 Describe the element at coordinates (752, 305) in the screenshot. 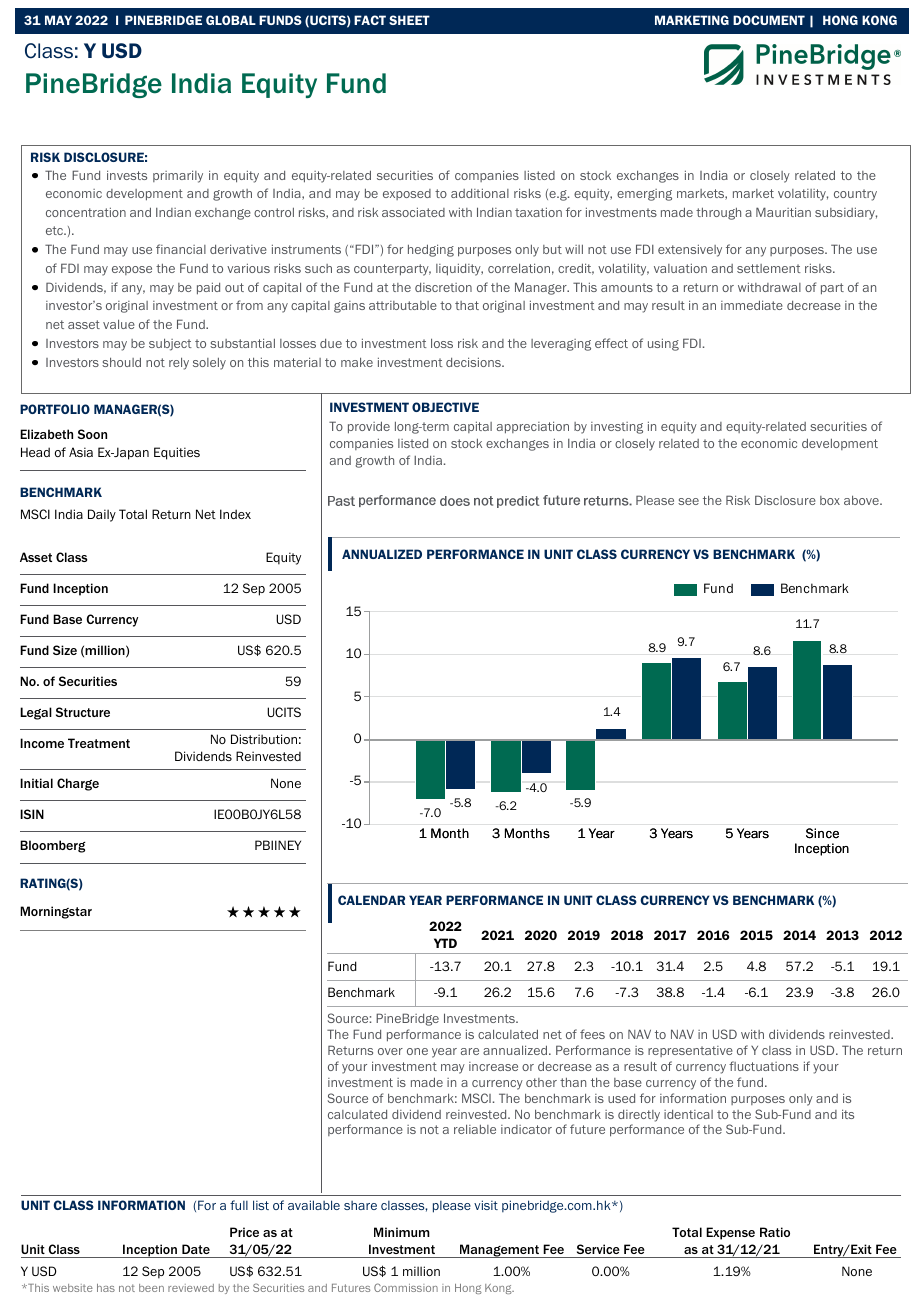

I see `immediate` at that location.
